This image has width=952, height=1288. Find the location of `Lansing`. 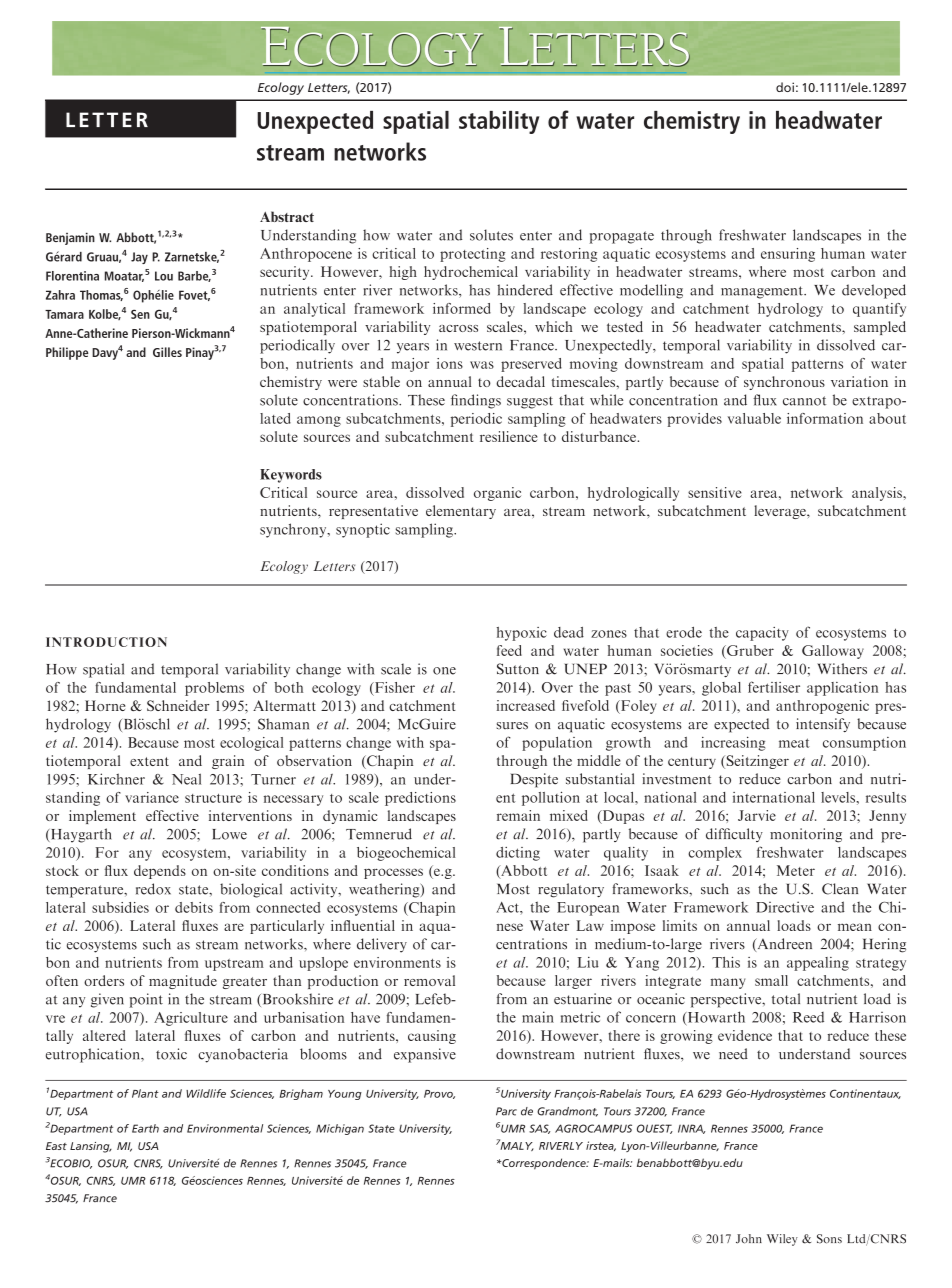

Lansing is located at coordinates (91, 1147).
